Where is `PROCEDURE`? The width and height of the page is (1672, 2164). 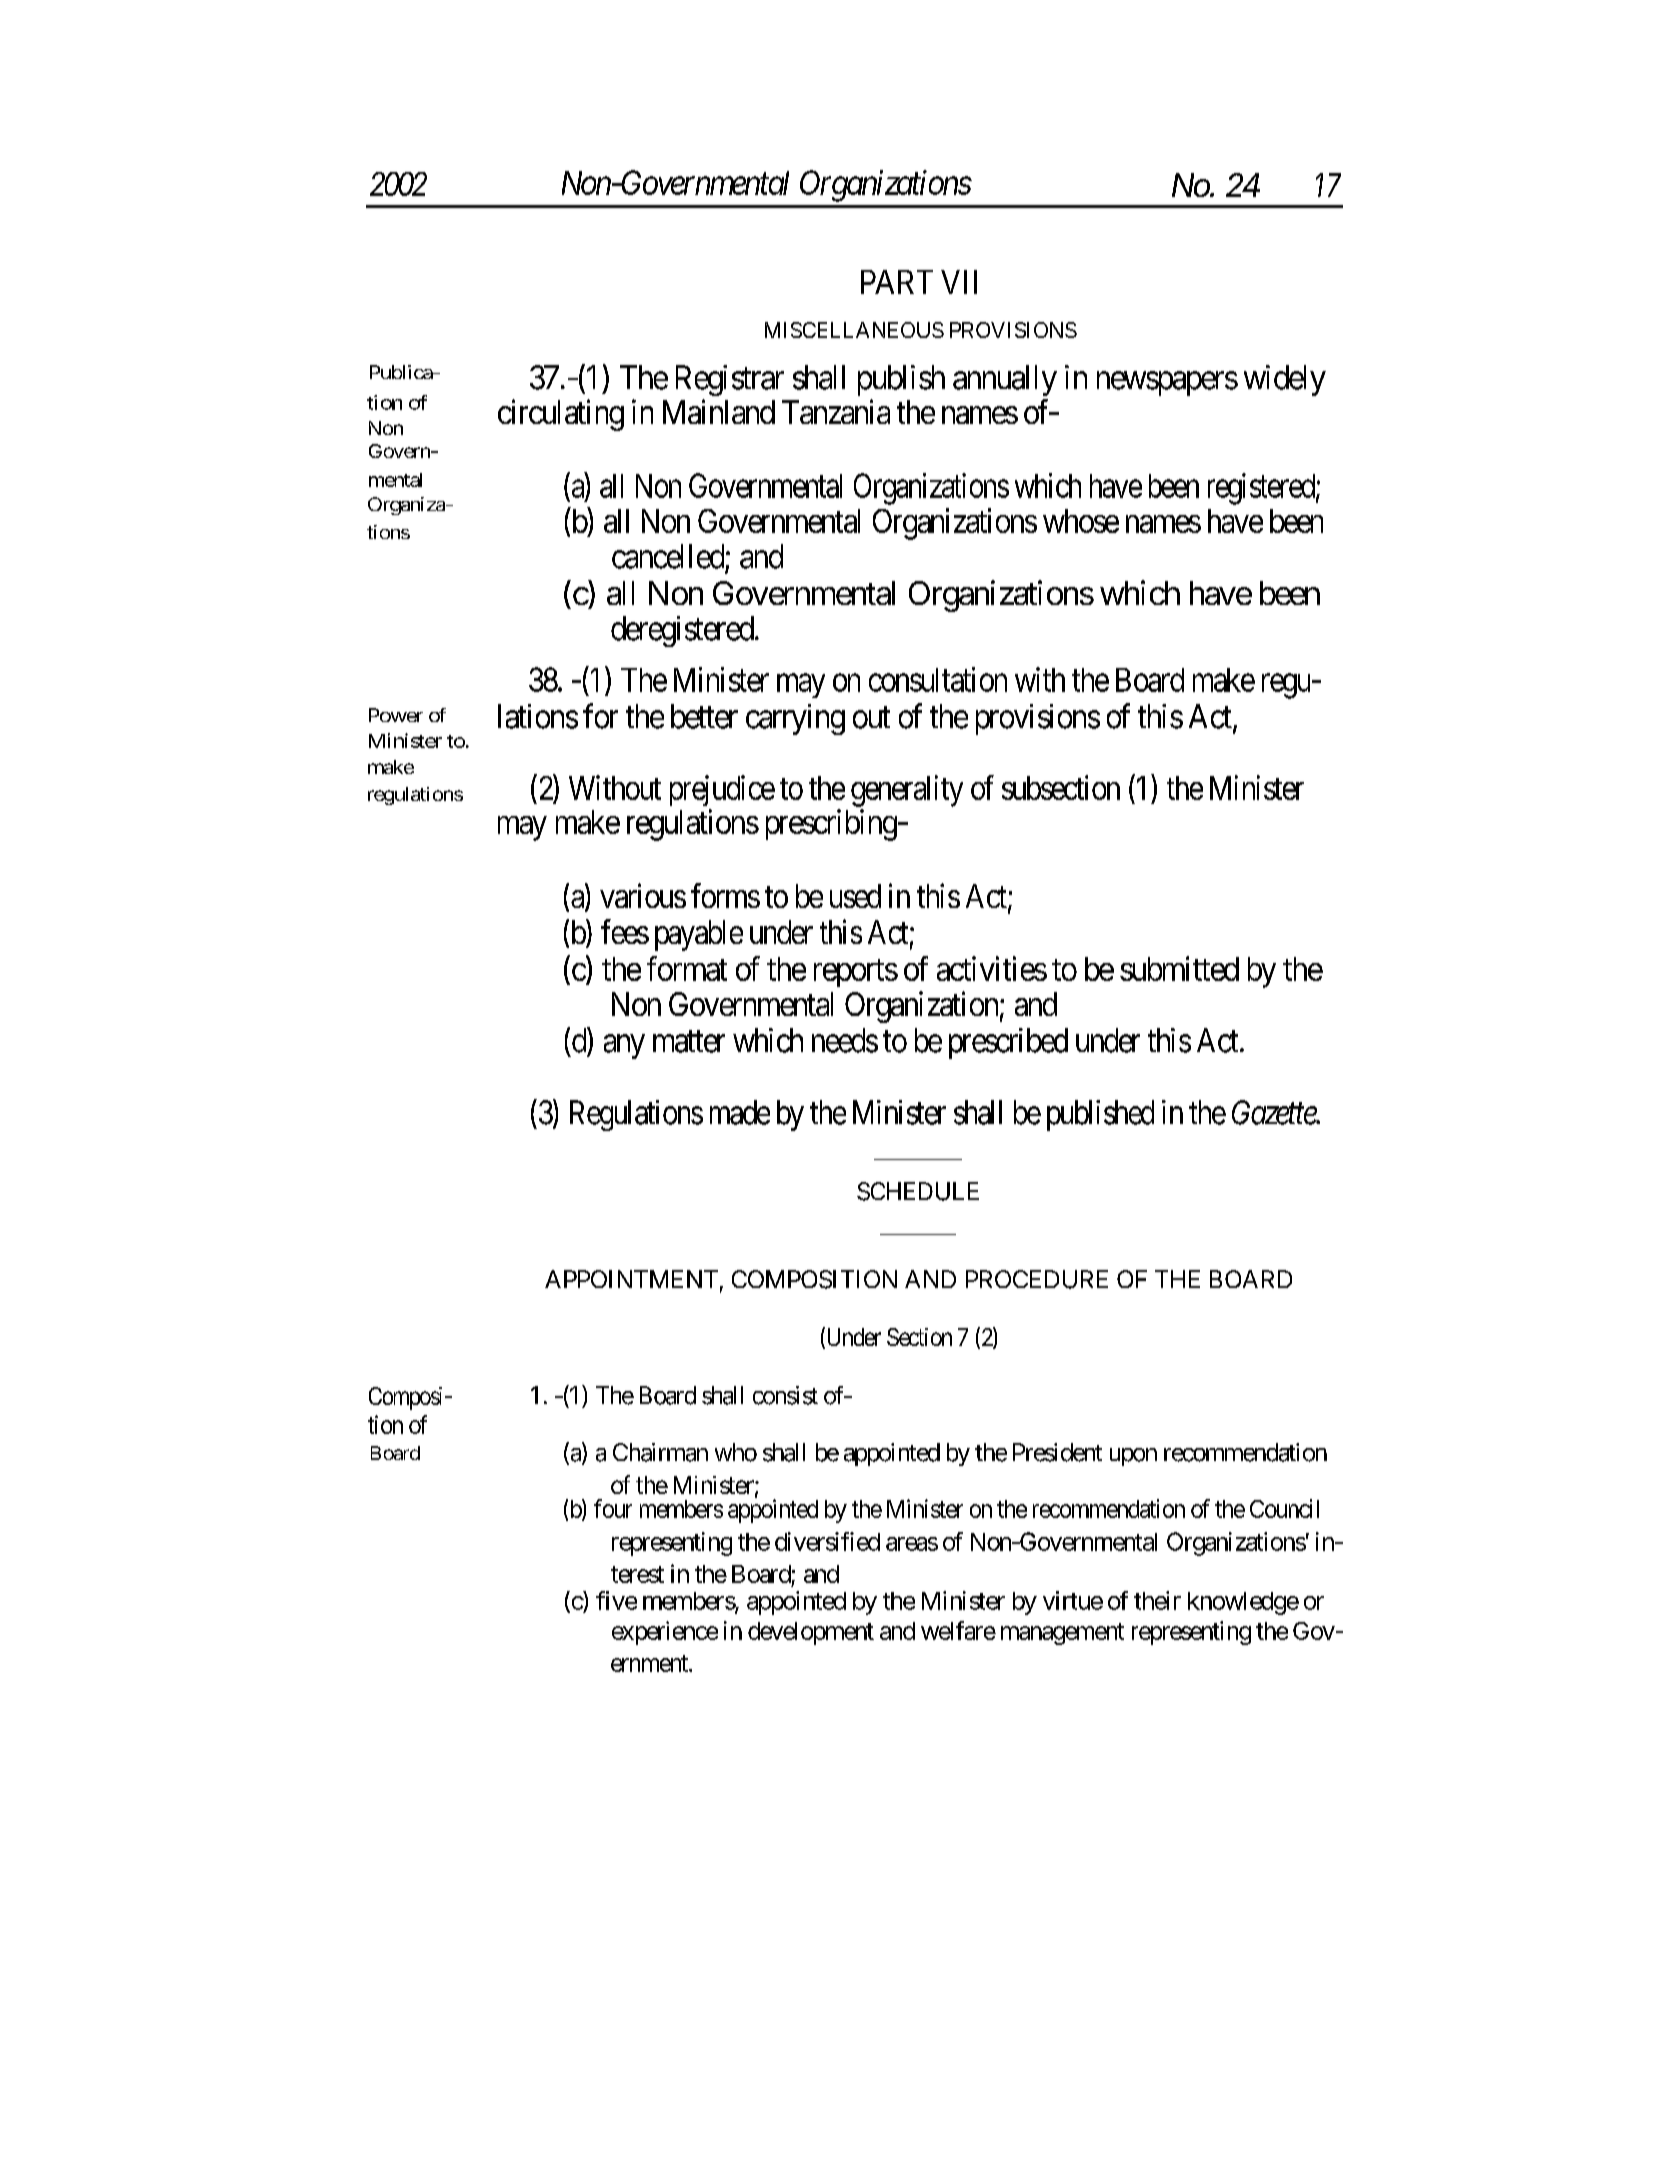
PROCEDURE is located at coordinates (1037, 1279).
